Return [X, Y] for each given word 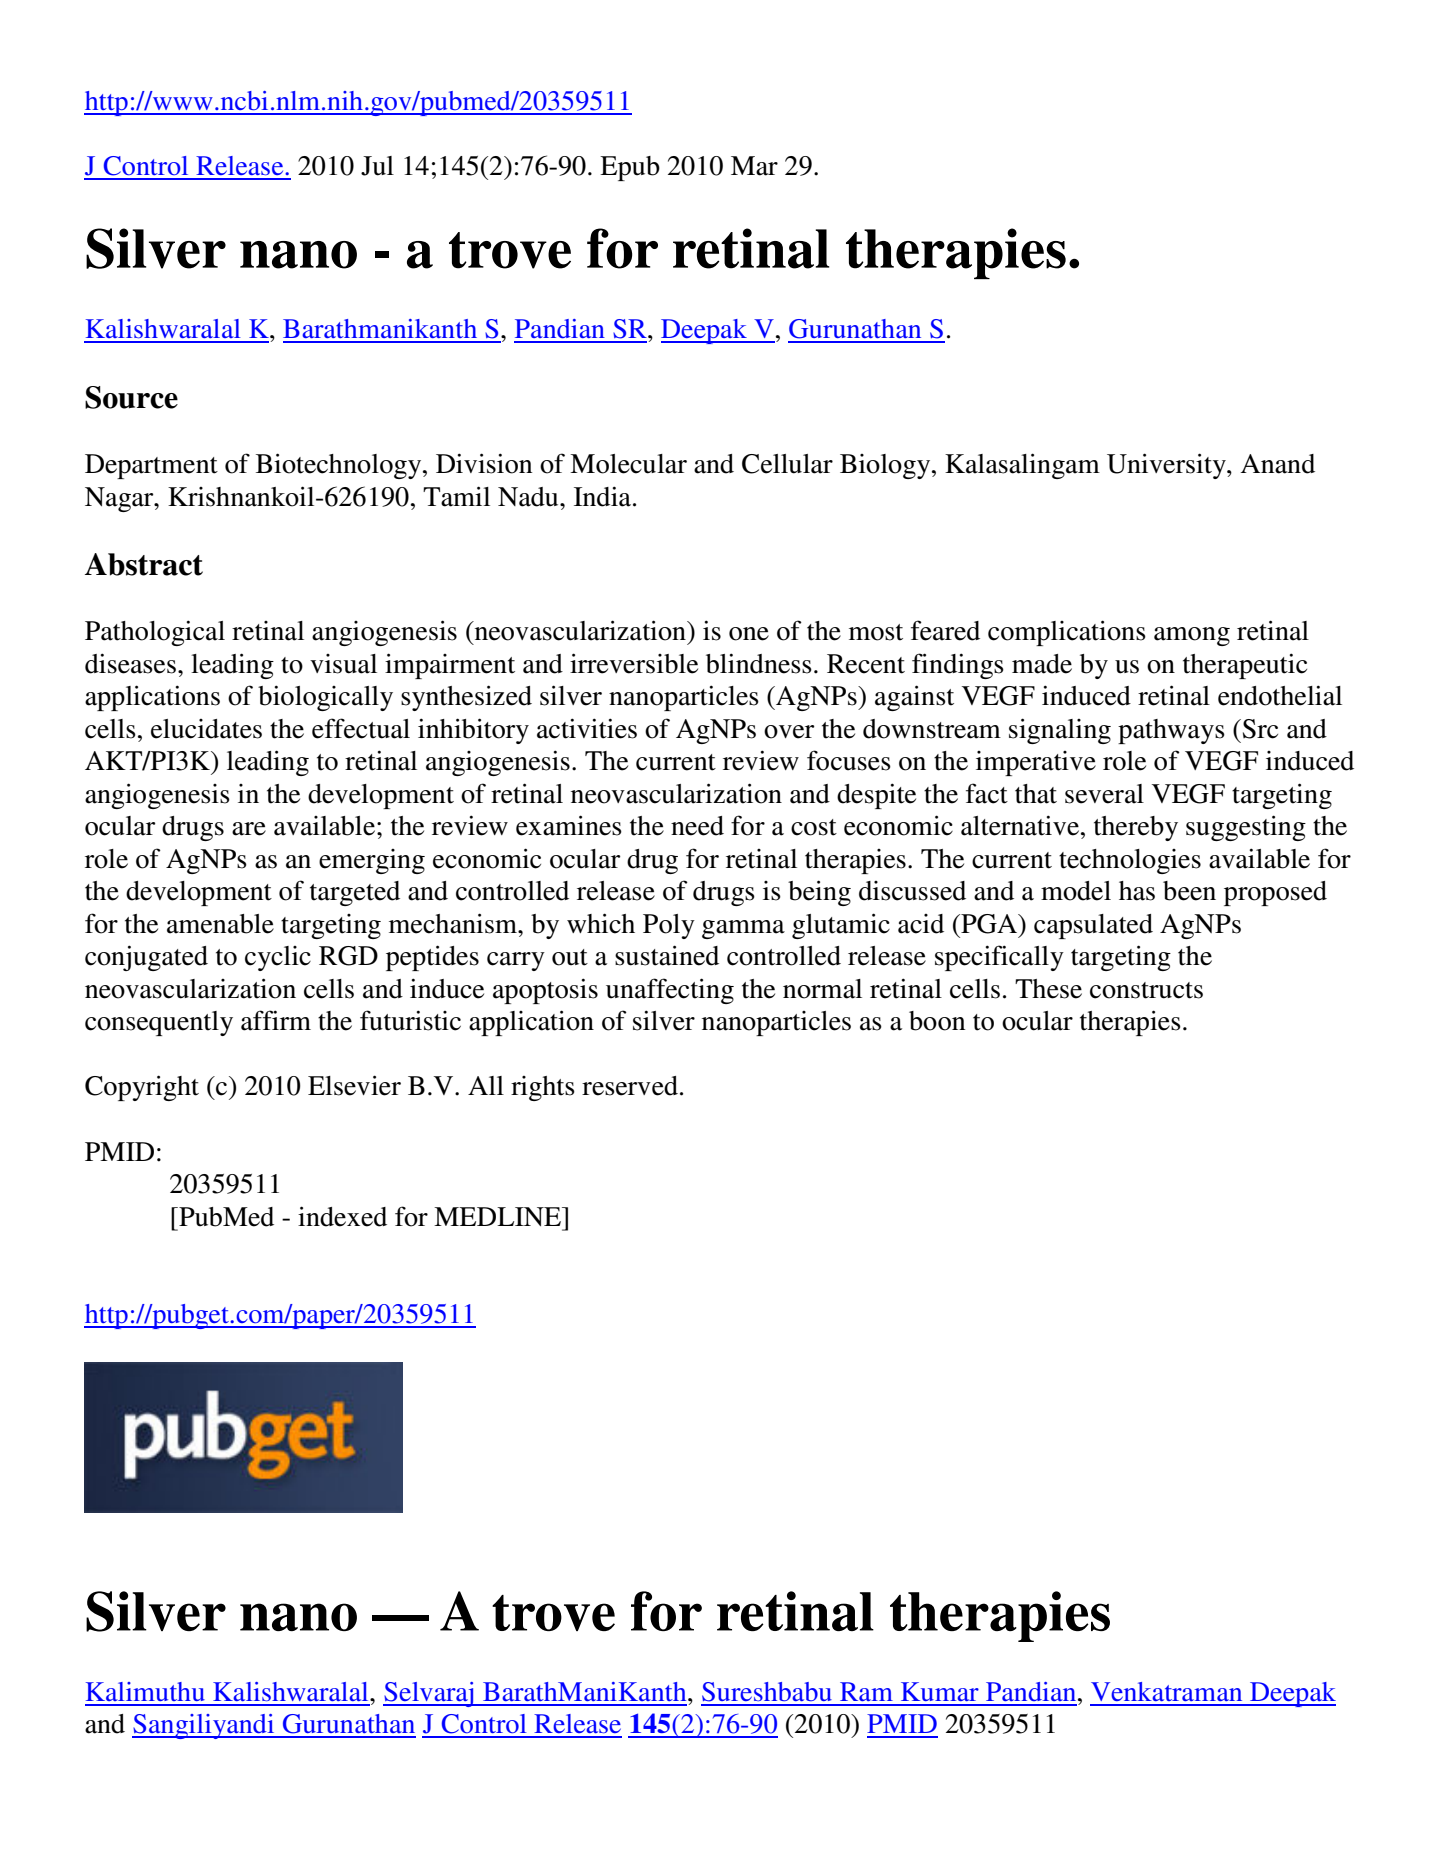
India [604, 496]
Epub [630, 168]
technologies [1130, 861]
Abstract [144, 564]
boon [937, 1021]
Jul [377, 166]
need [697, 826]
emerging [372, 861]
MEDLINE [498, 1216]
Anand [1278, 464]
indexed [342, 1216]
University [1167, 466]
